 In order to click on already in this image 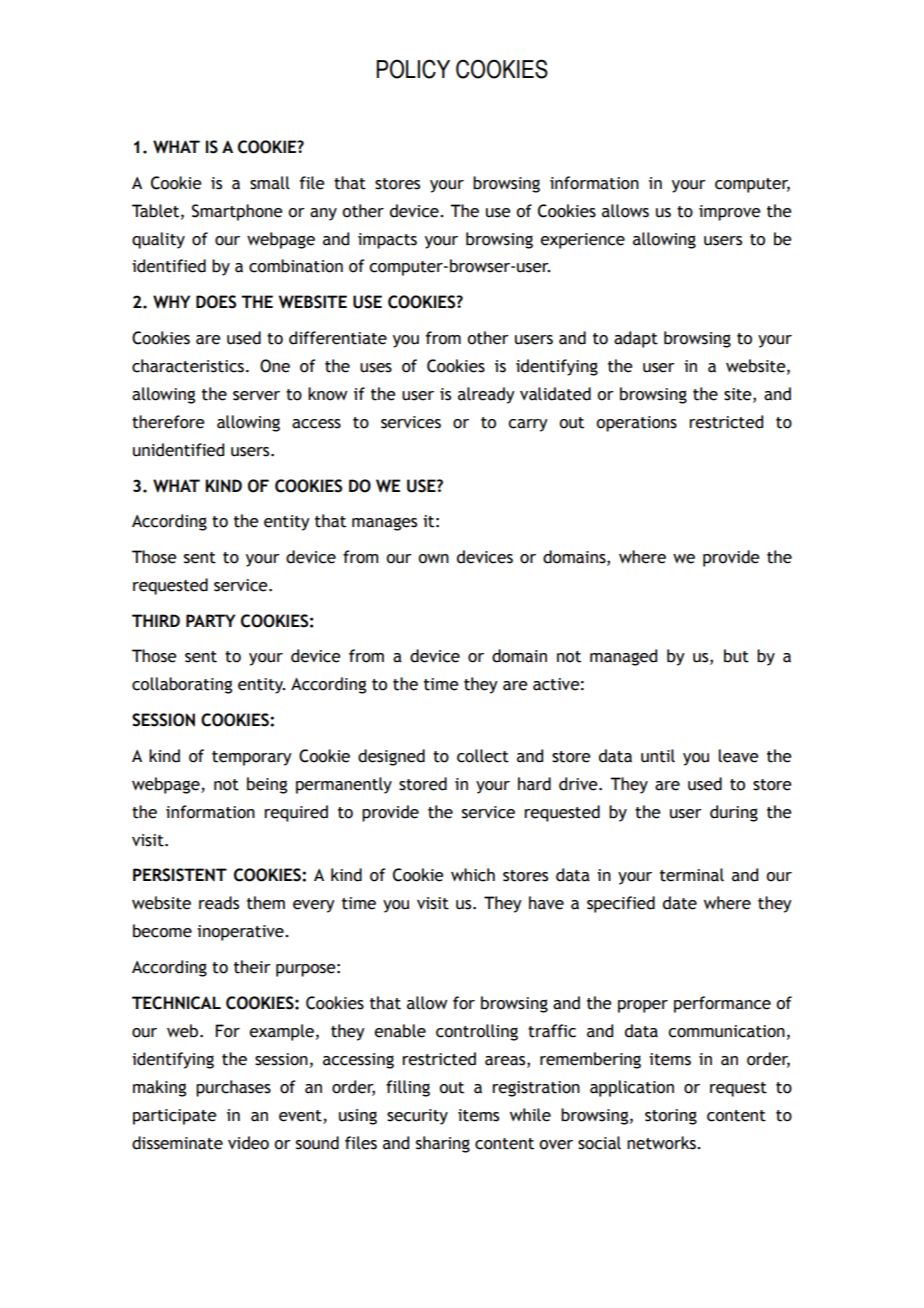, I will do `click(486, 395)`.
